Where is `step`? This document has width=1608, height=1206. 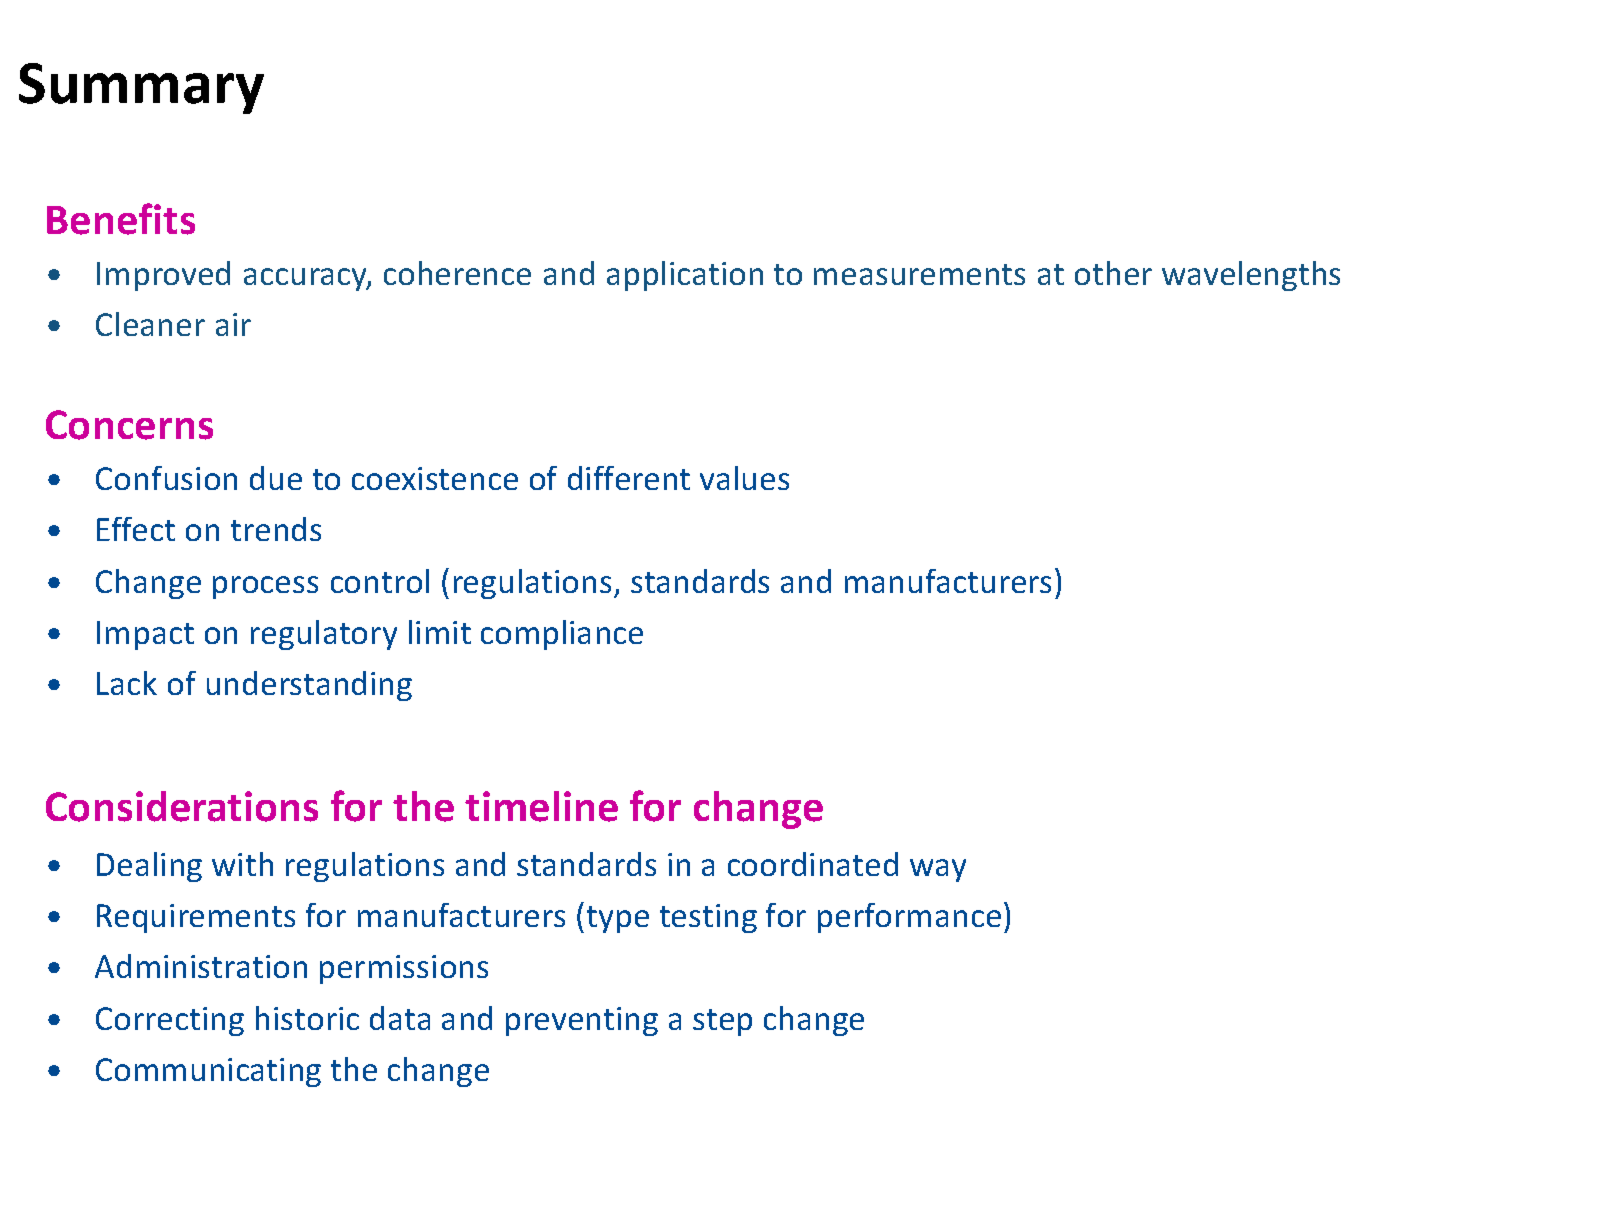
step is located at coordinates (722, 1022).
